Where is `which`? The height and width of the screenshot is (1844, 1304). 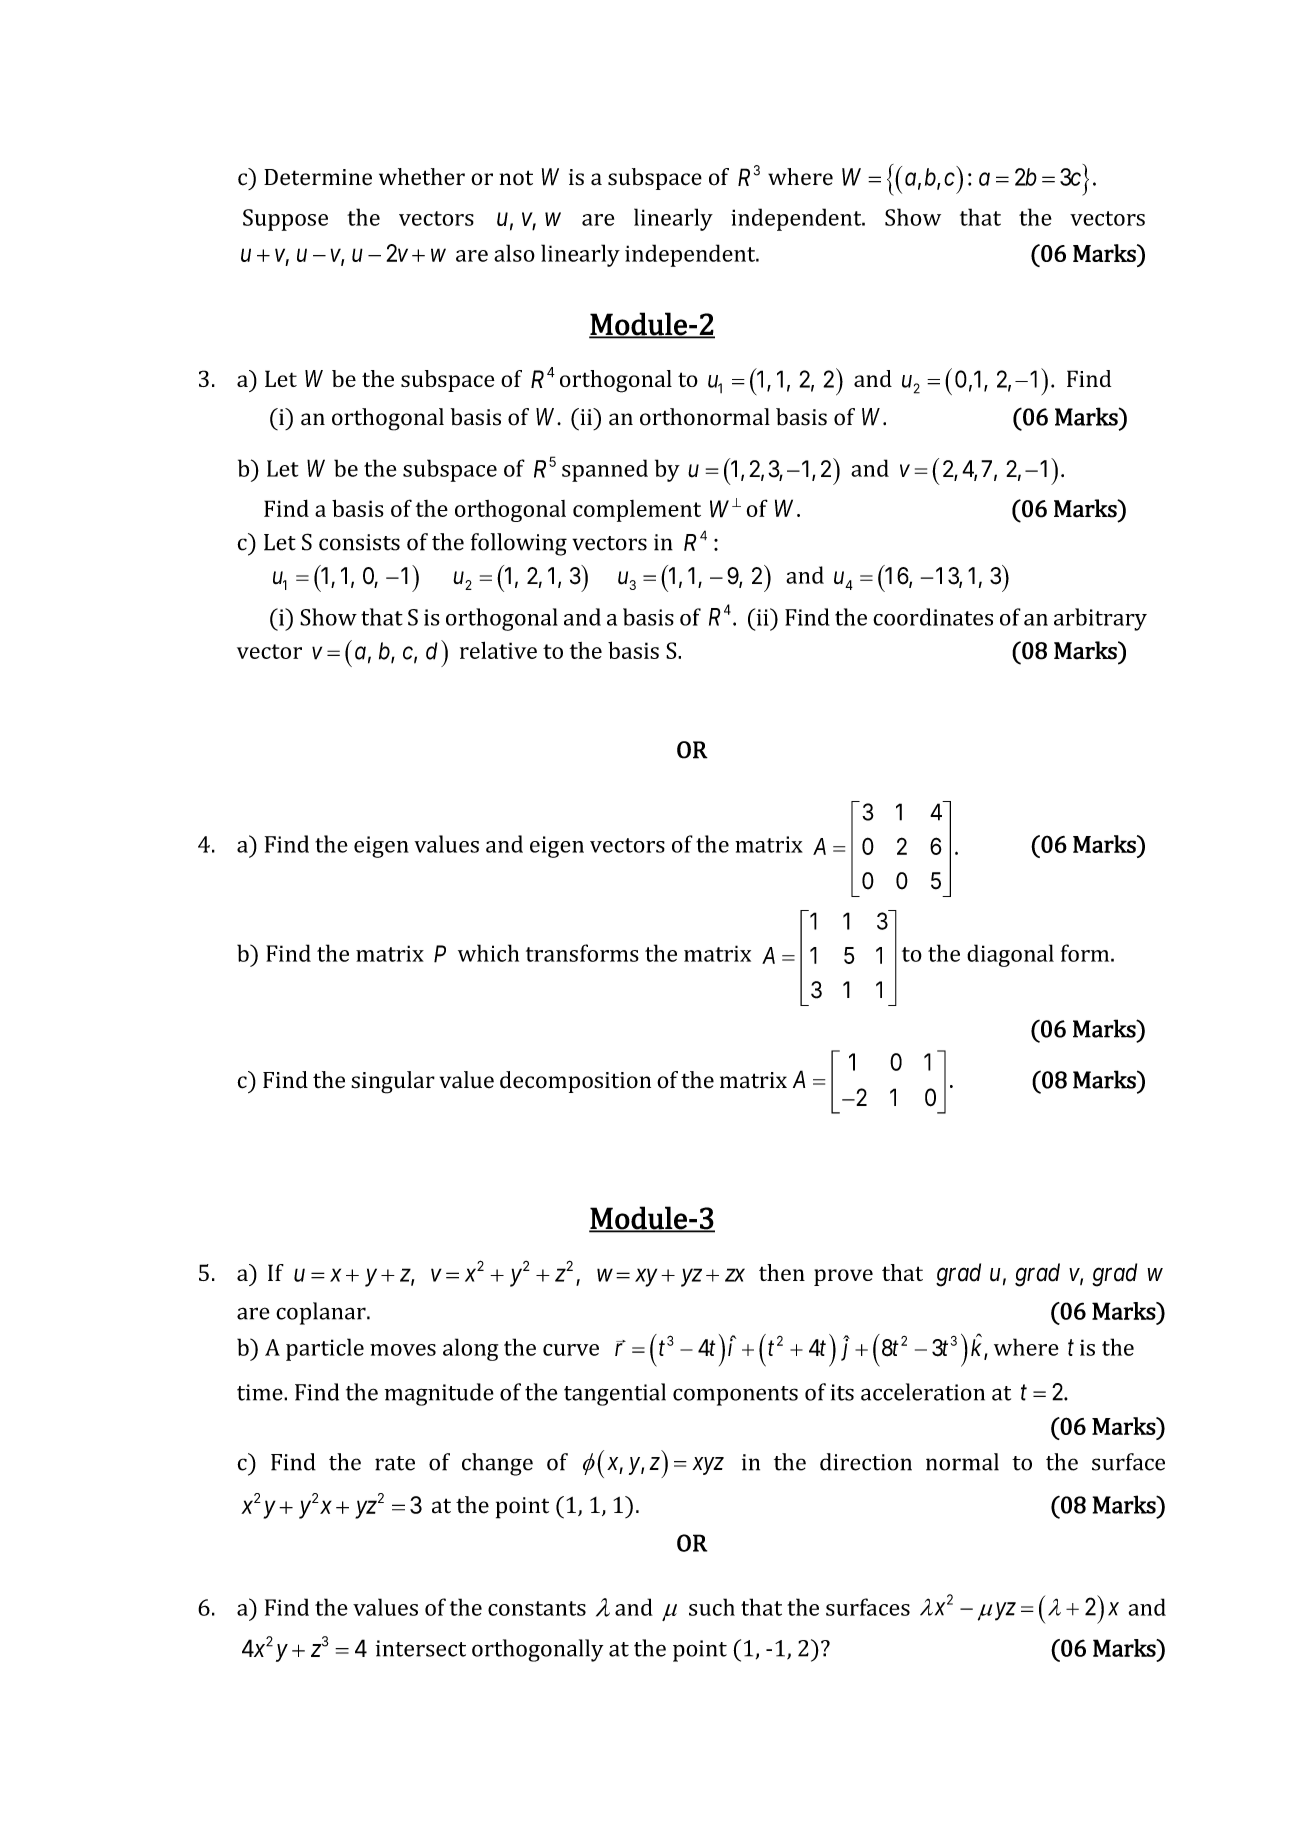 which is located at coordinates (488, 953).
